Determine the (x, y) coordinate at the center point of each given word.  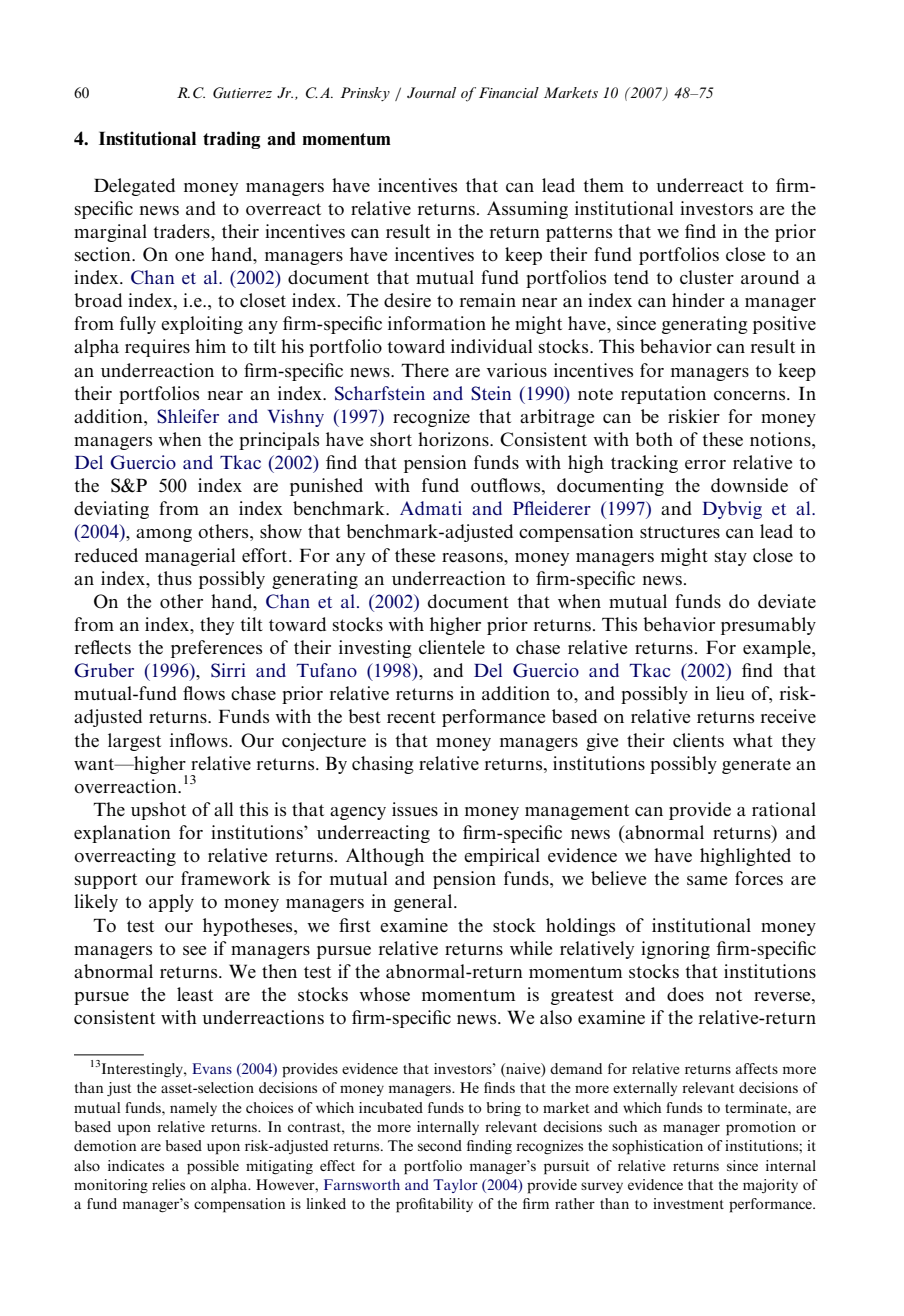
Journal (431, 92)
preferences (216, 649)
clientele (452, 647)
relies (168, 1184)
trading (231, 140)
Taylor (455, 1186)
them (603, 185)
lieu (730, 693)
